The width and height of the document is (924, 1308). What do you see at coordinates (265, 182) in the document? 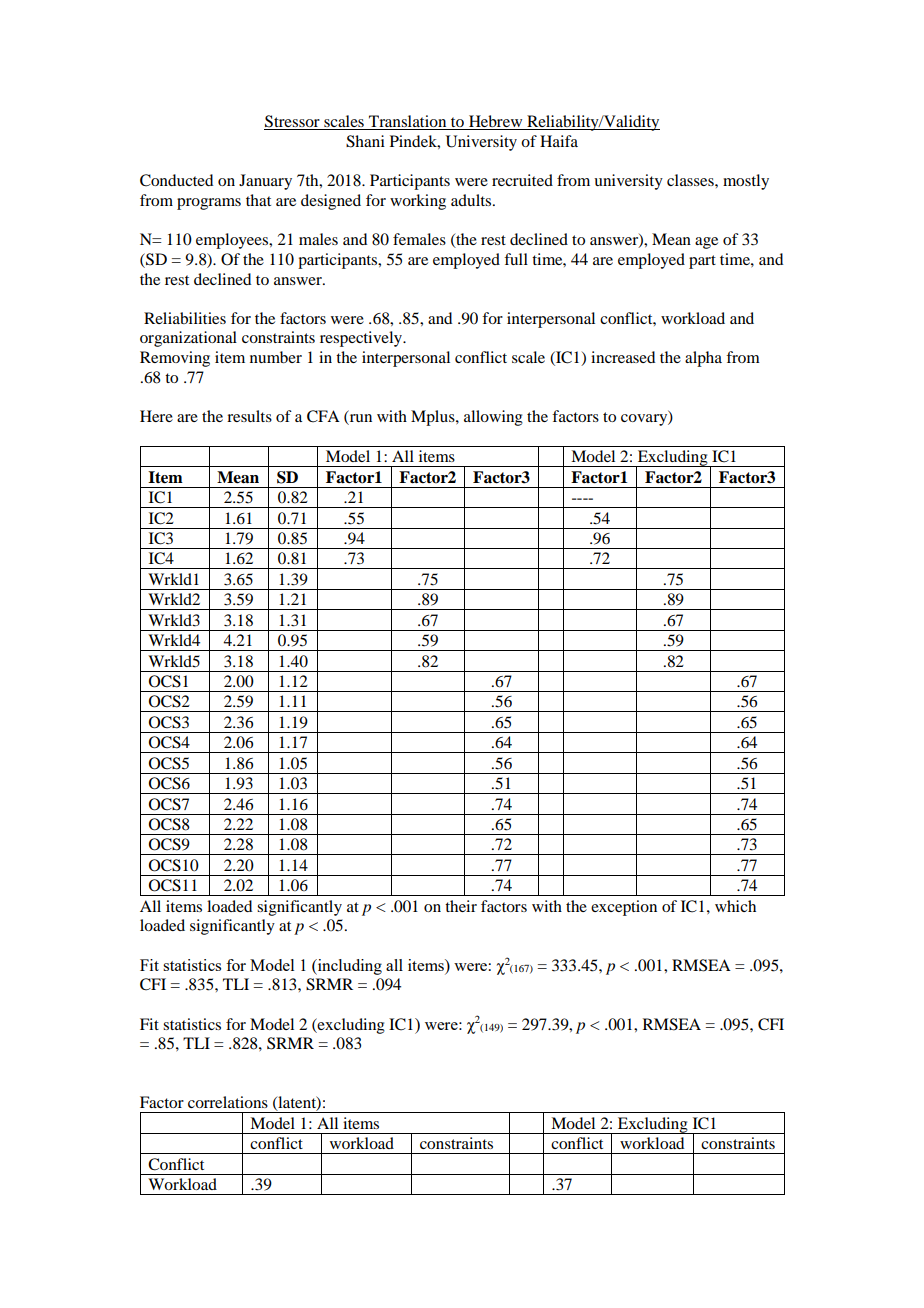
I see `January` at bounding box center [265, 182].
